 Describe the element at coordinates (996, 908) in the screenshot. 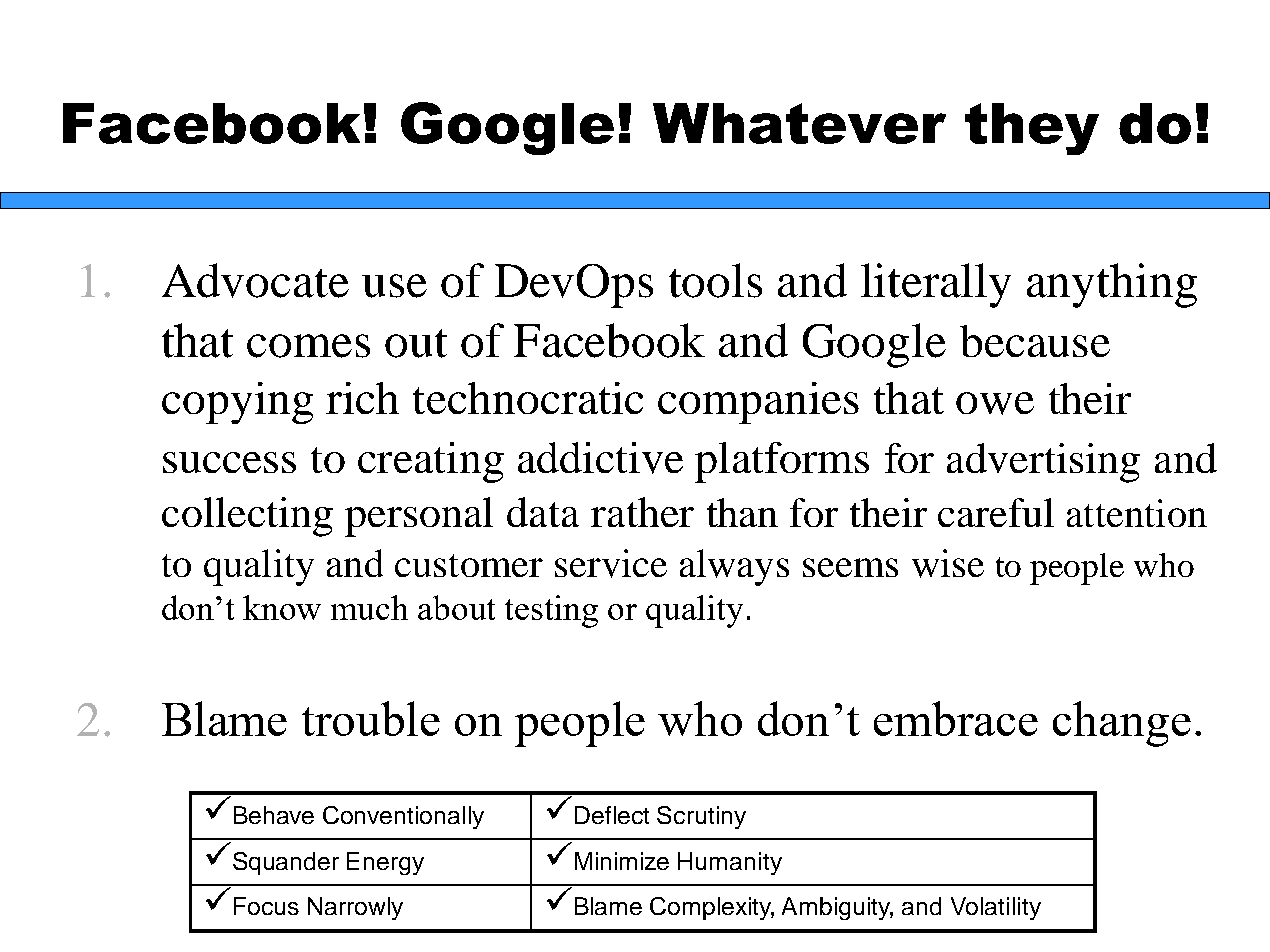

I see `Volatility` at that location.
